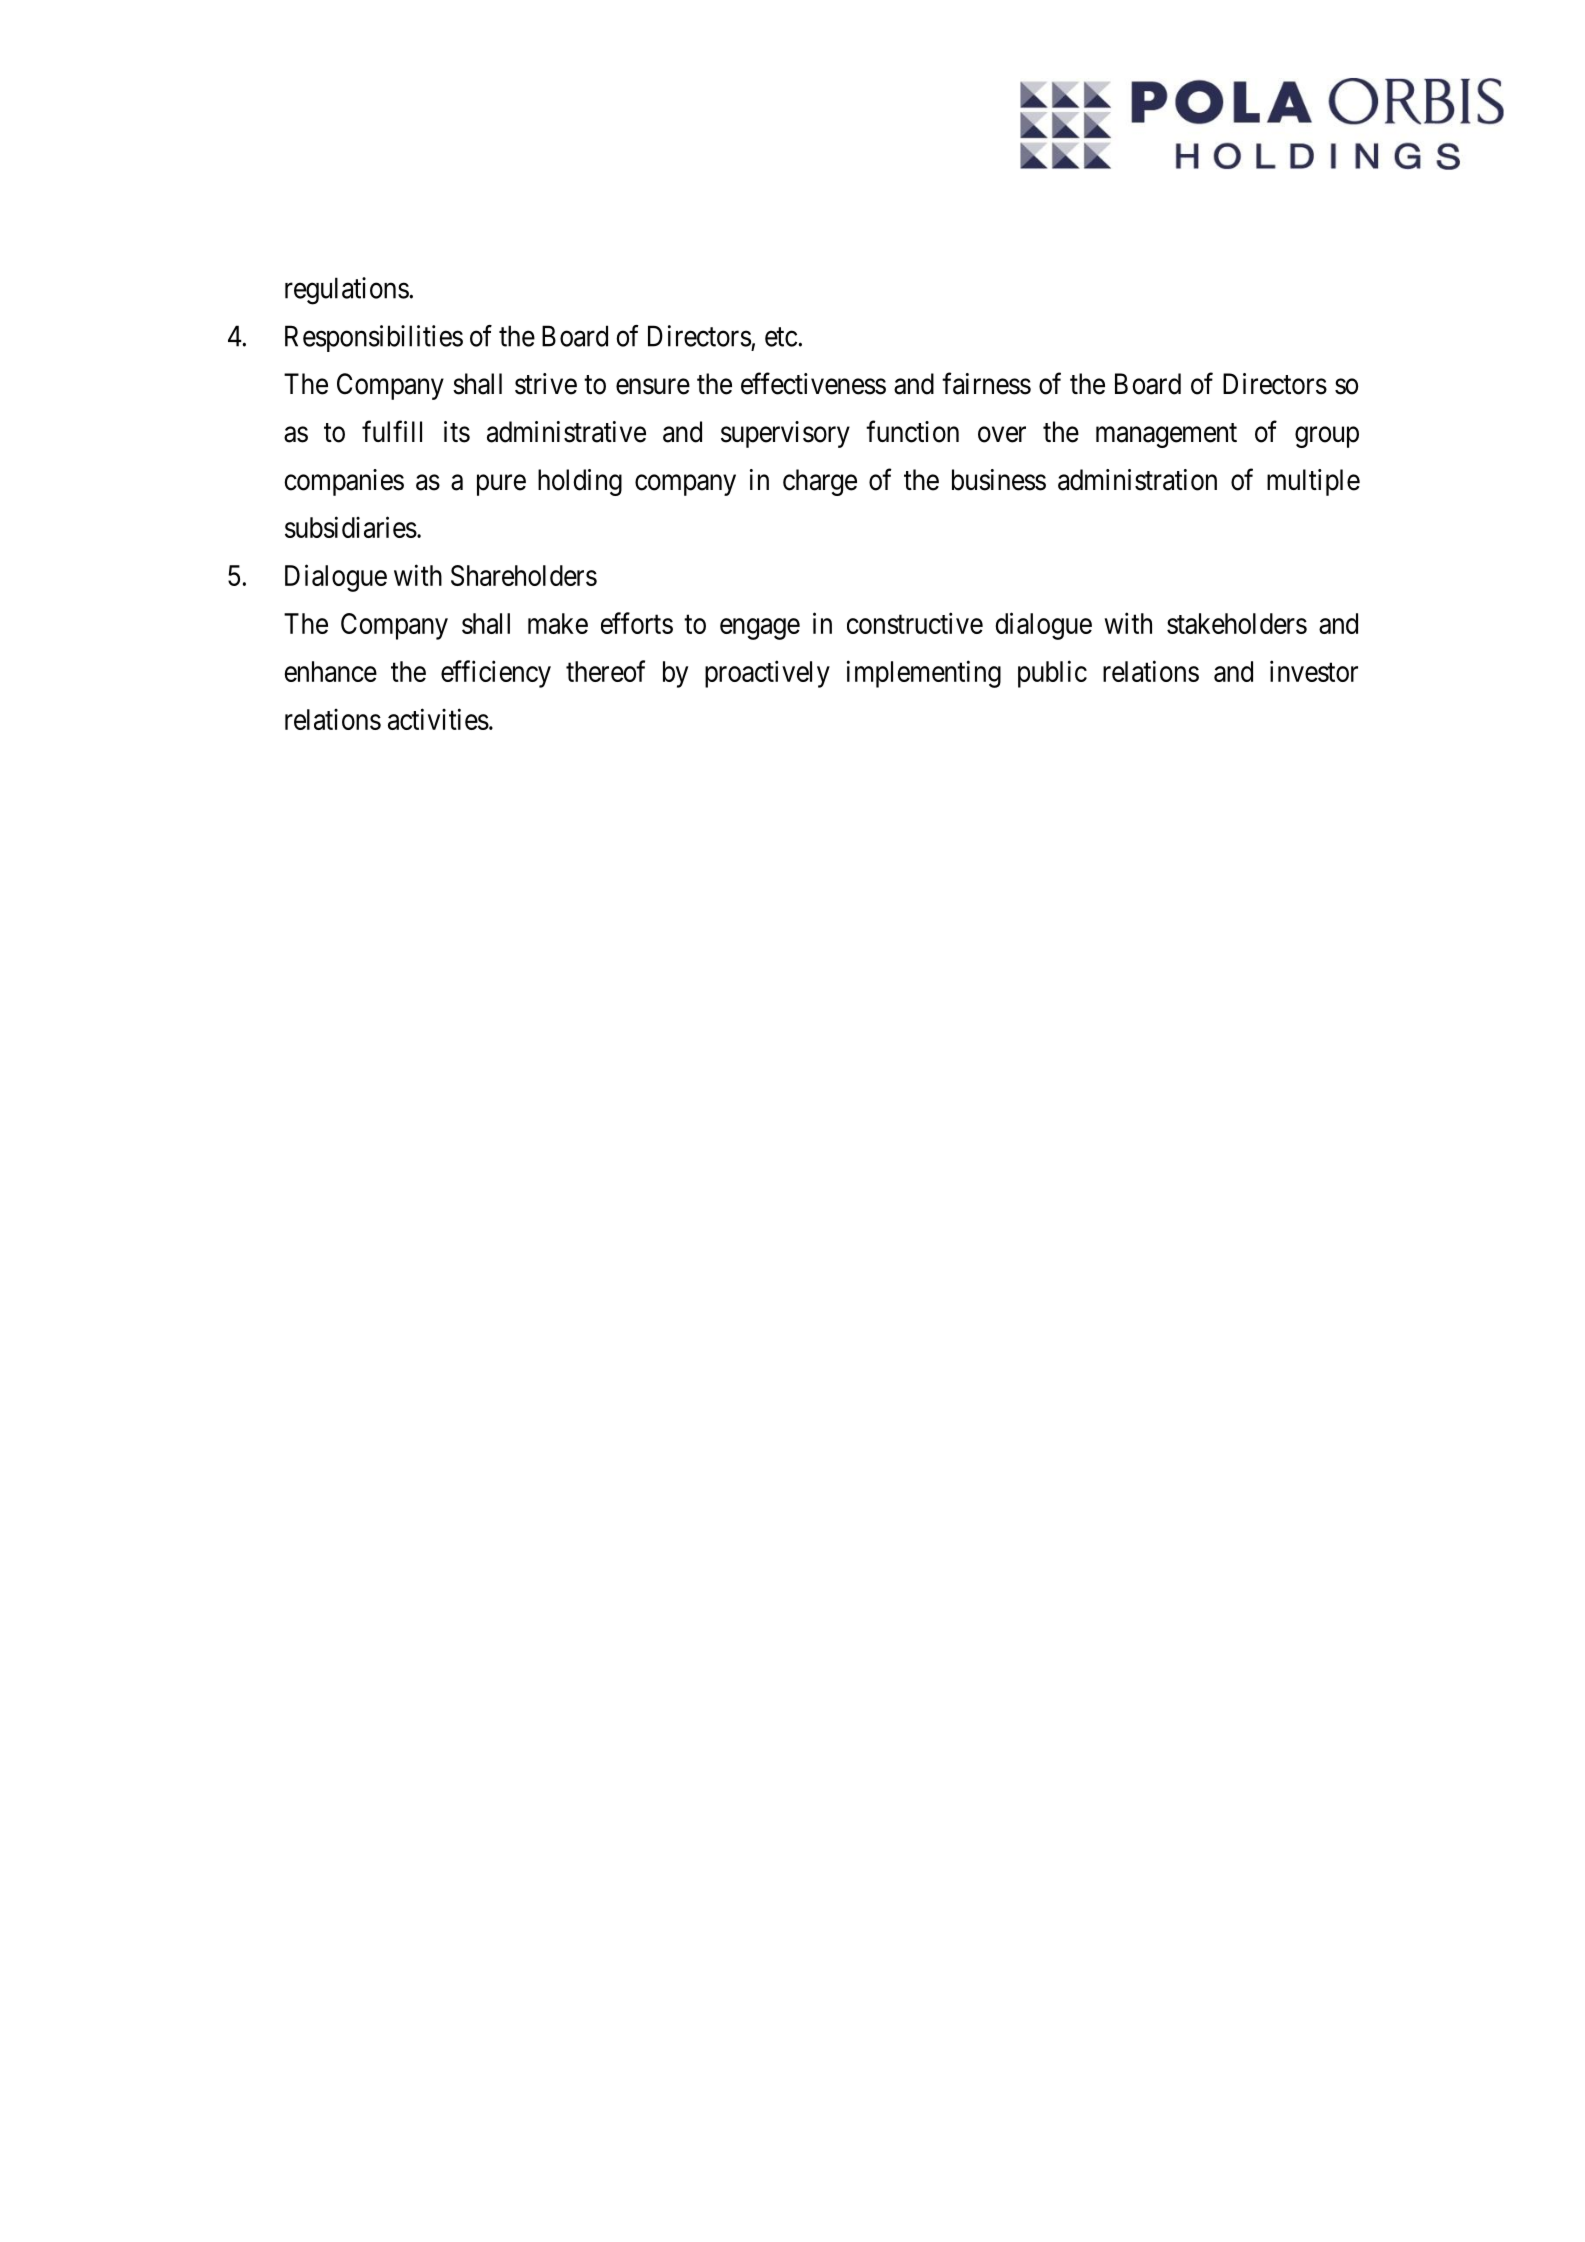 The image size is (1585, 2242). What do you see at coordinates (1314, 671) in the document?
I see `investor` at bounding box center [1314, 671].
